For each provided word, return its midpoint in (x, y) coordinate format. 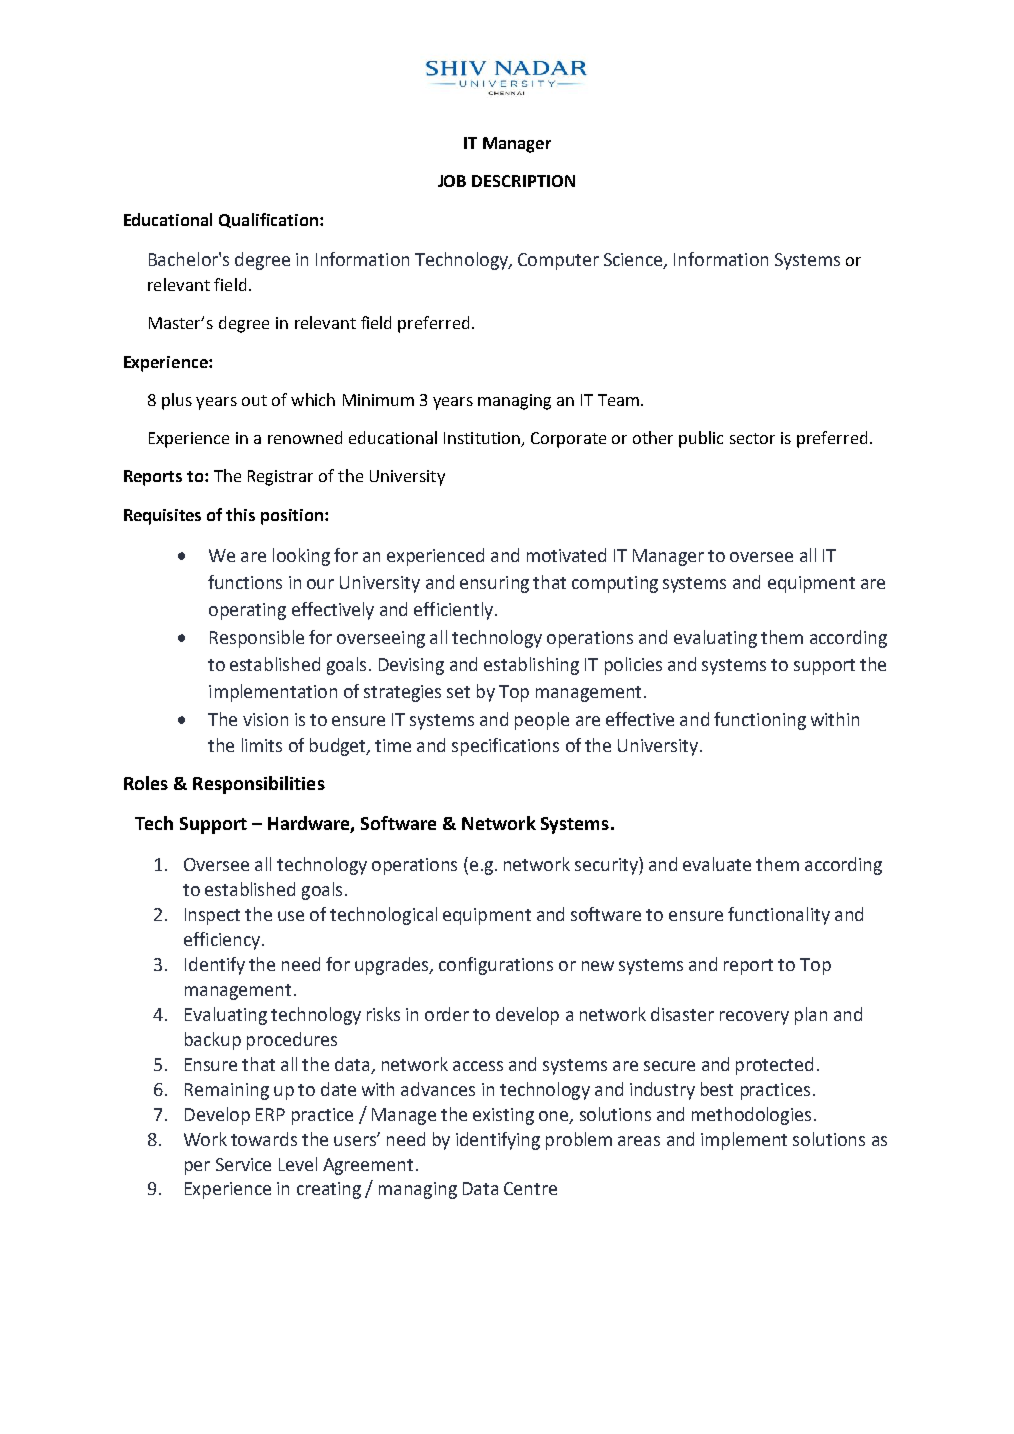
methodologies (751, 1116)
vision (265, 719)
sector (752, 438)
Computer (558, 261)
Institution (483, 439)
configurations (496, 966)
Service (243, 1164)
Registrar (280, 478)
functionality (779, 916)
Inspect (212, 916)
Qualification (268, 220)
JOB (452, 181)
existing (503, 1116)
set (458, 692)
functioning (760, 721)
